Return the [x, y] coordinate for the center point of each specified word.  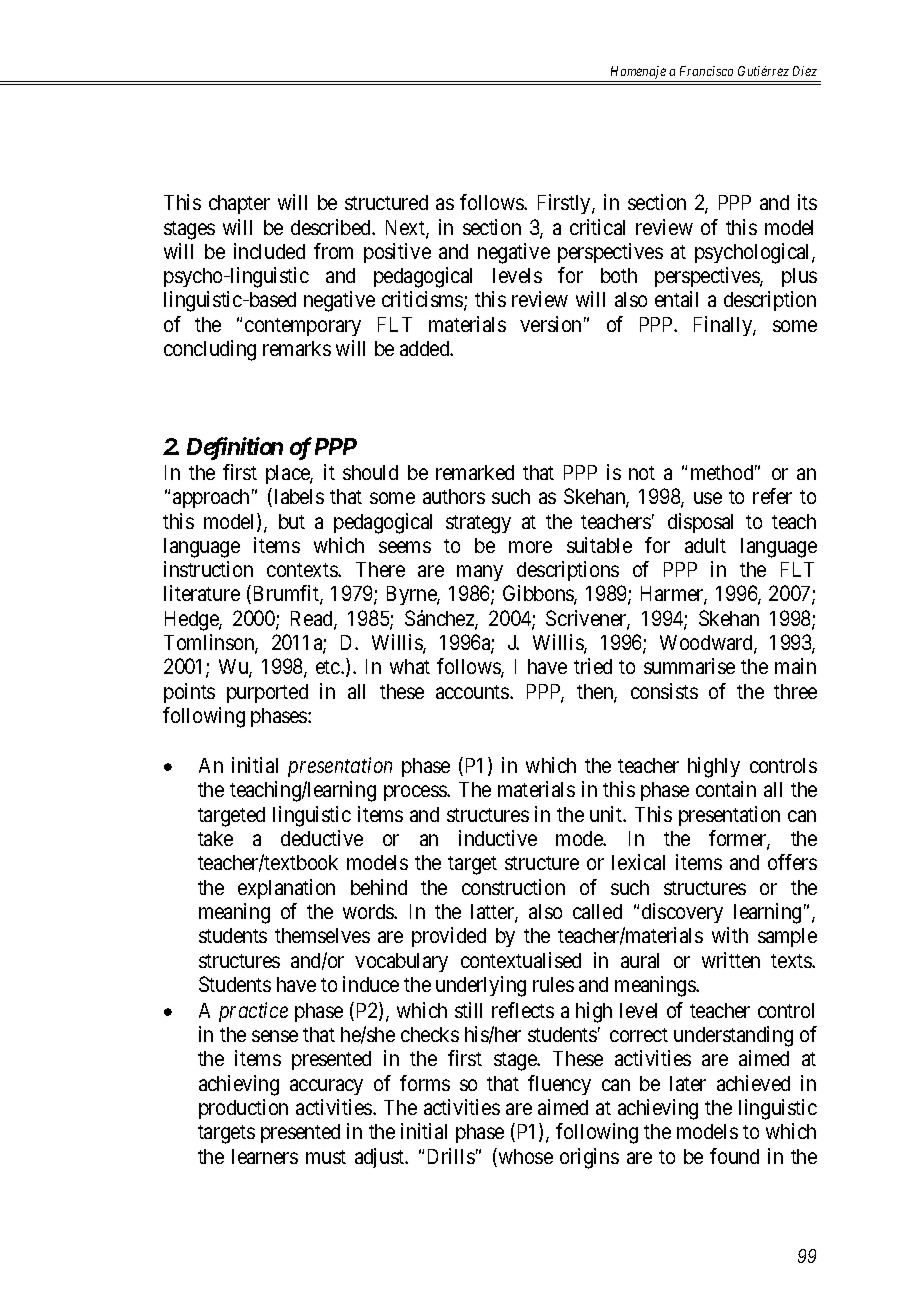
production [243, 1109]
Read [313, 620]
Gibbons [539, 595]
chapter [239, 204]
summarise [689, 666]
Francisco [706, 71]
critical [597, 227]
